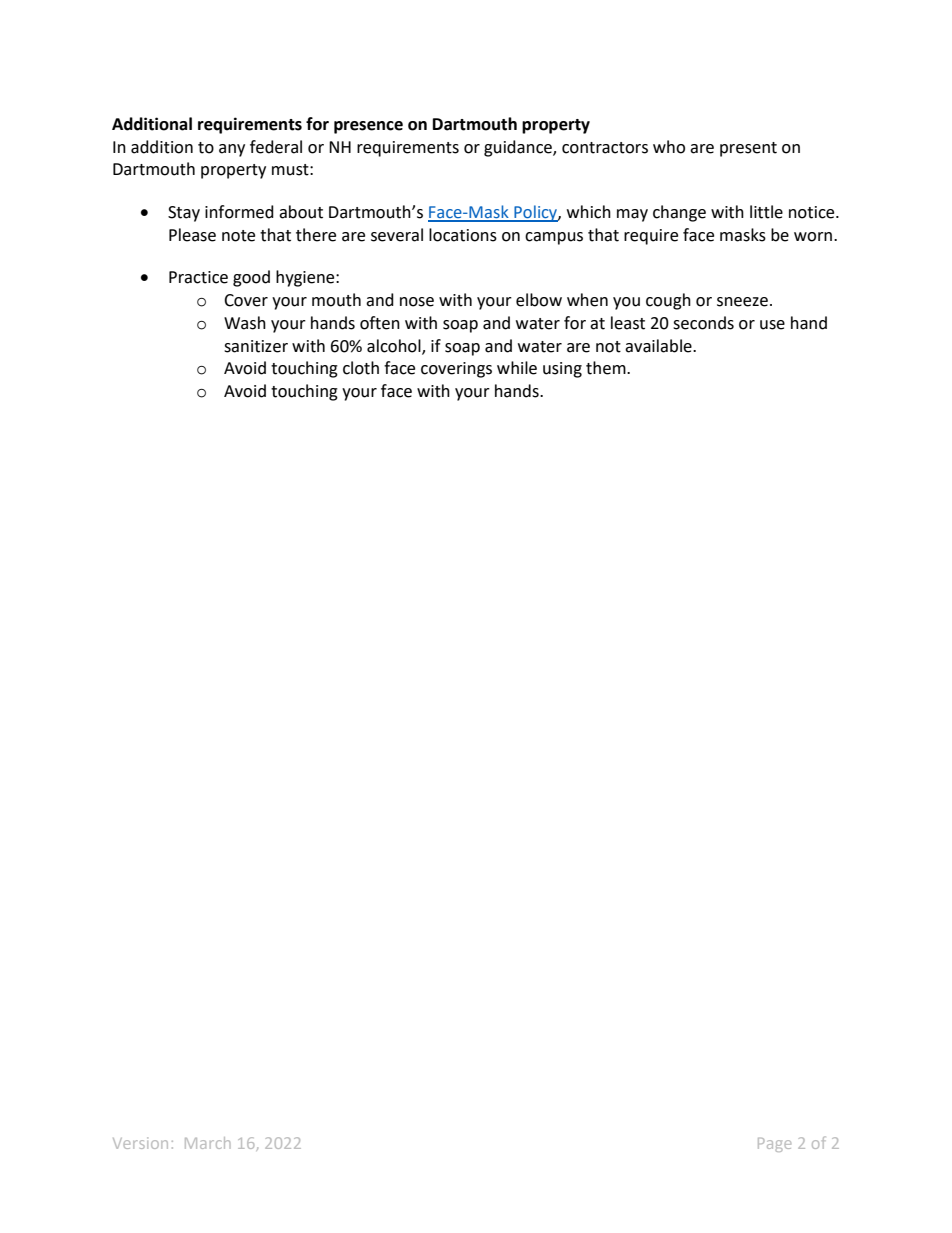 The width and height of the image is (952, 1233). I want to click on available, so click(659, 346).
